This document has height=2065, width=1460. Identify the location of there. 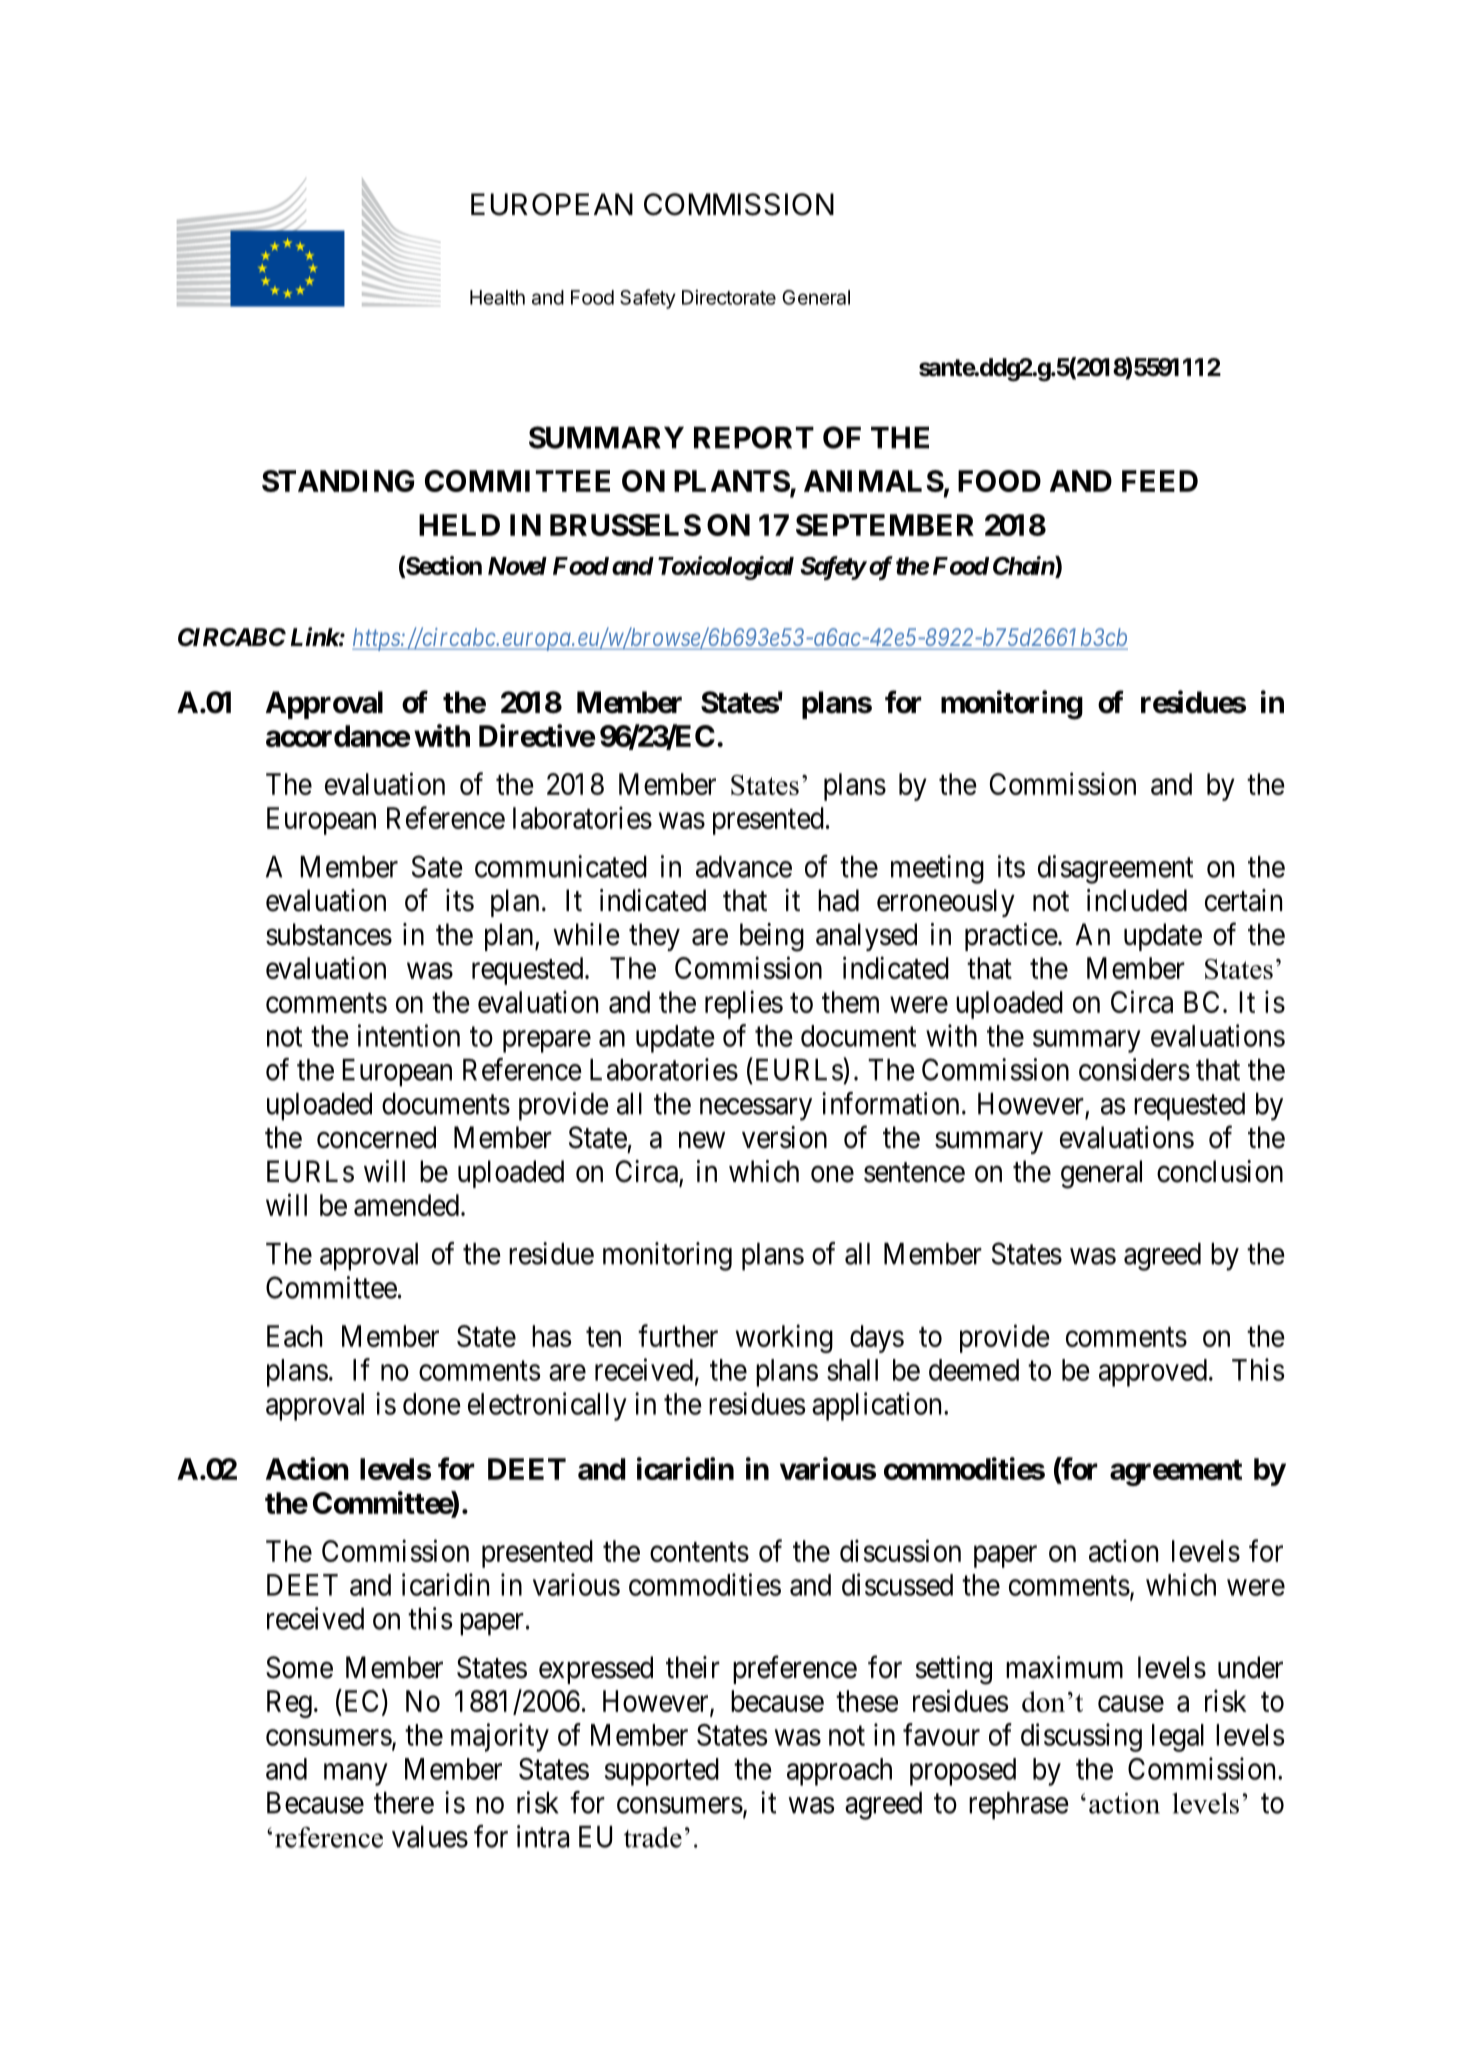
(404, 1803).
